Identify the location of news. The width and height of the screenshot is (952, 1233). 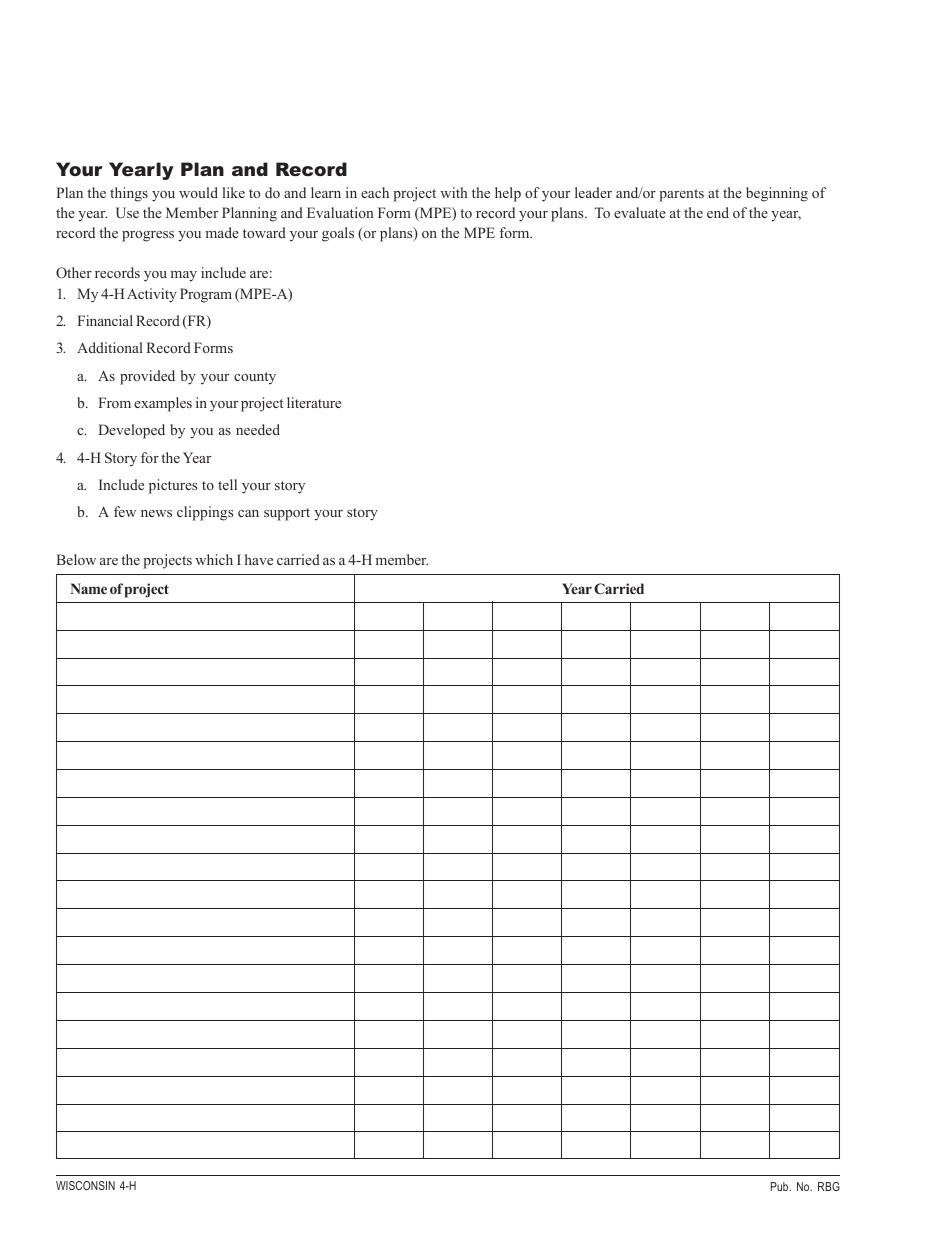
(156, 513).
